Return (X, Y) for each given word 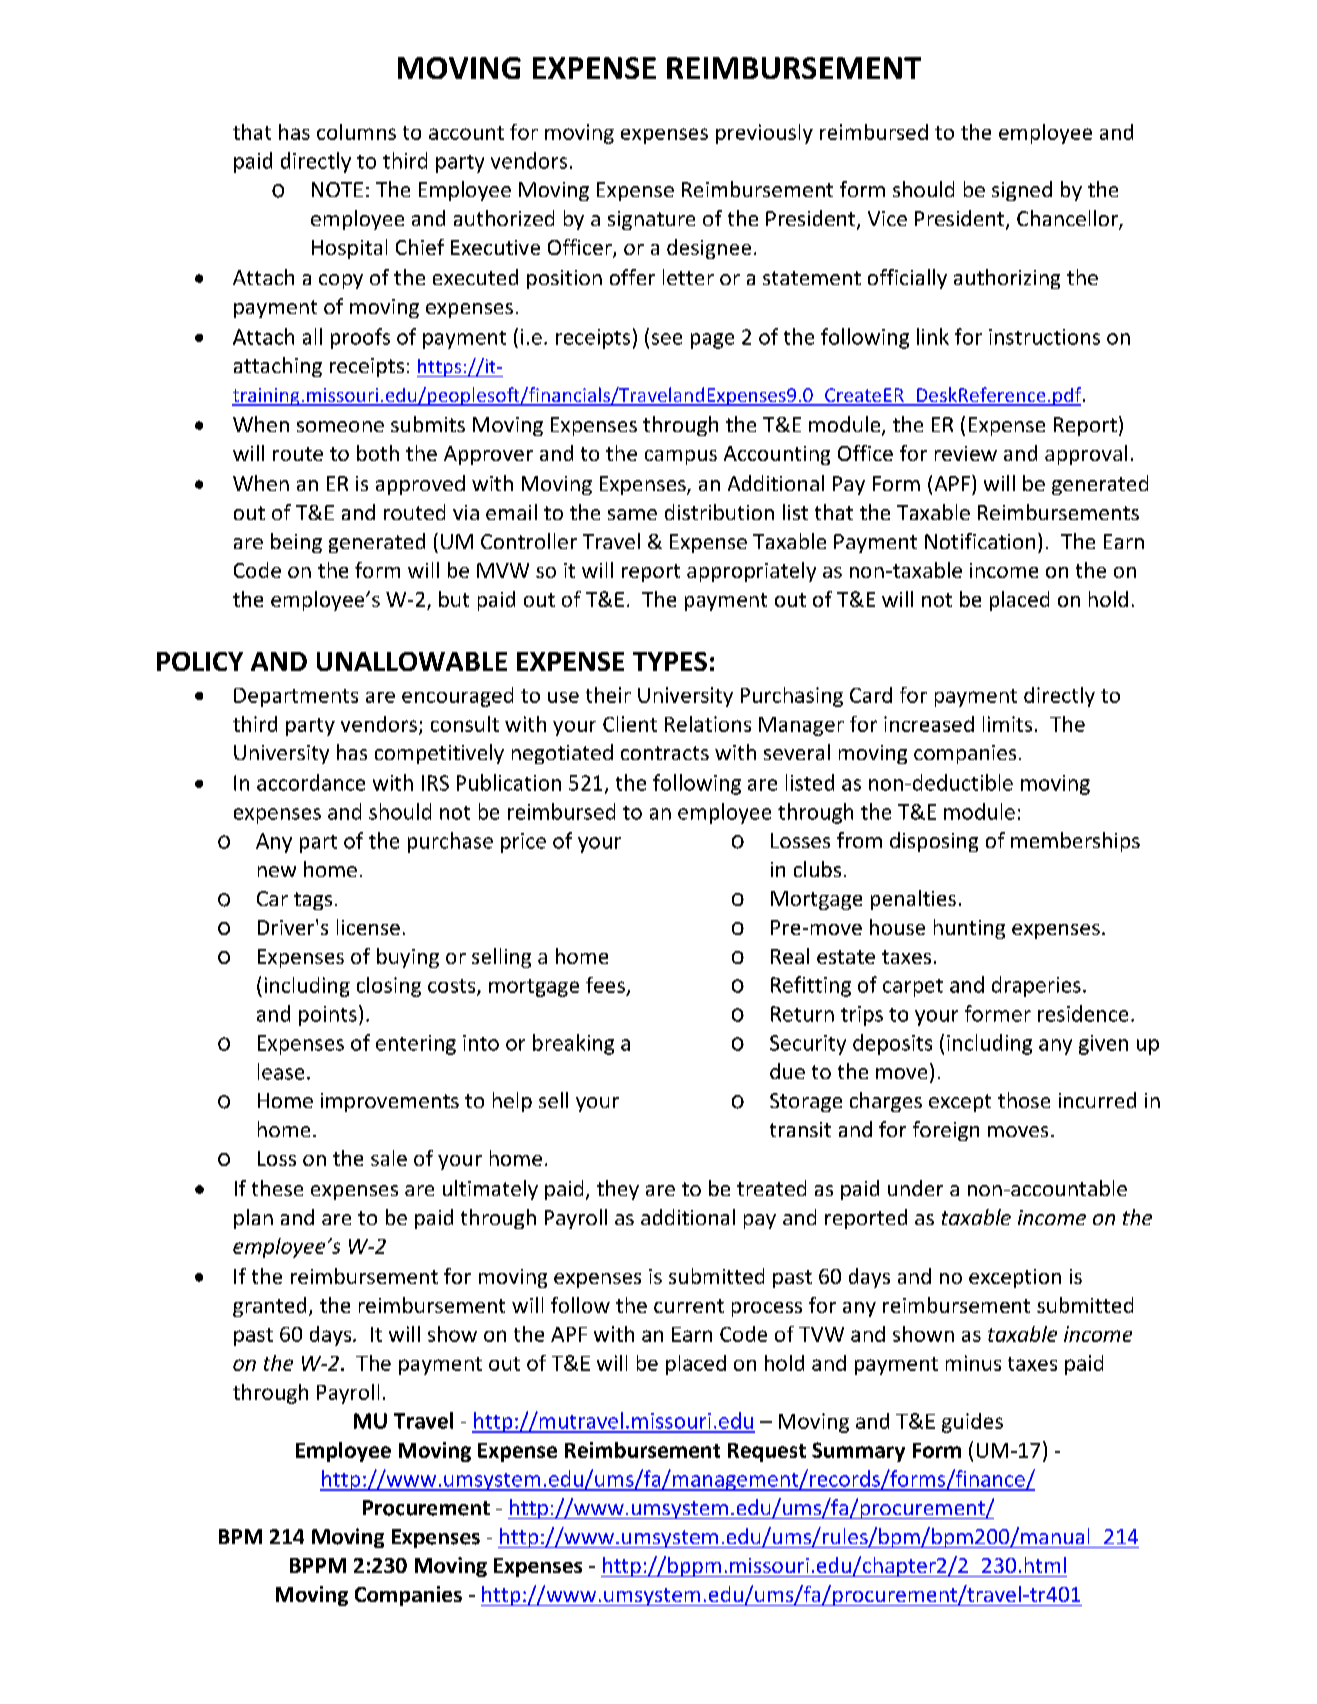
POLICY (200, 661)
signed (1022, 191)
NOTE (337, 189)
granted (269, 1307)
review (966, 453)
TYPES (670, 661)
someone (340, 426)
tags (313, 901)
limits (1007, 724)
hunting (969, 929)
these (277, 1188)
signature (651, 220)
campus (681, 457)
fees (605, 985)
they (618, 1190)
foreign (946, 1131)
